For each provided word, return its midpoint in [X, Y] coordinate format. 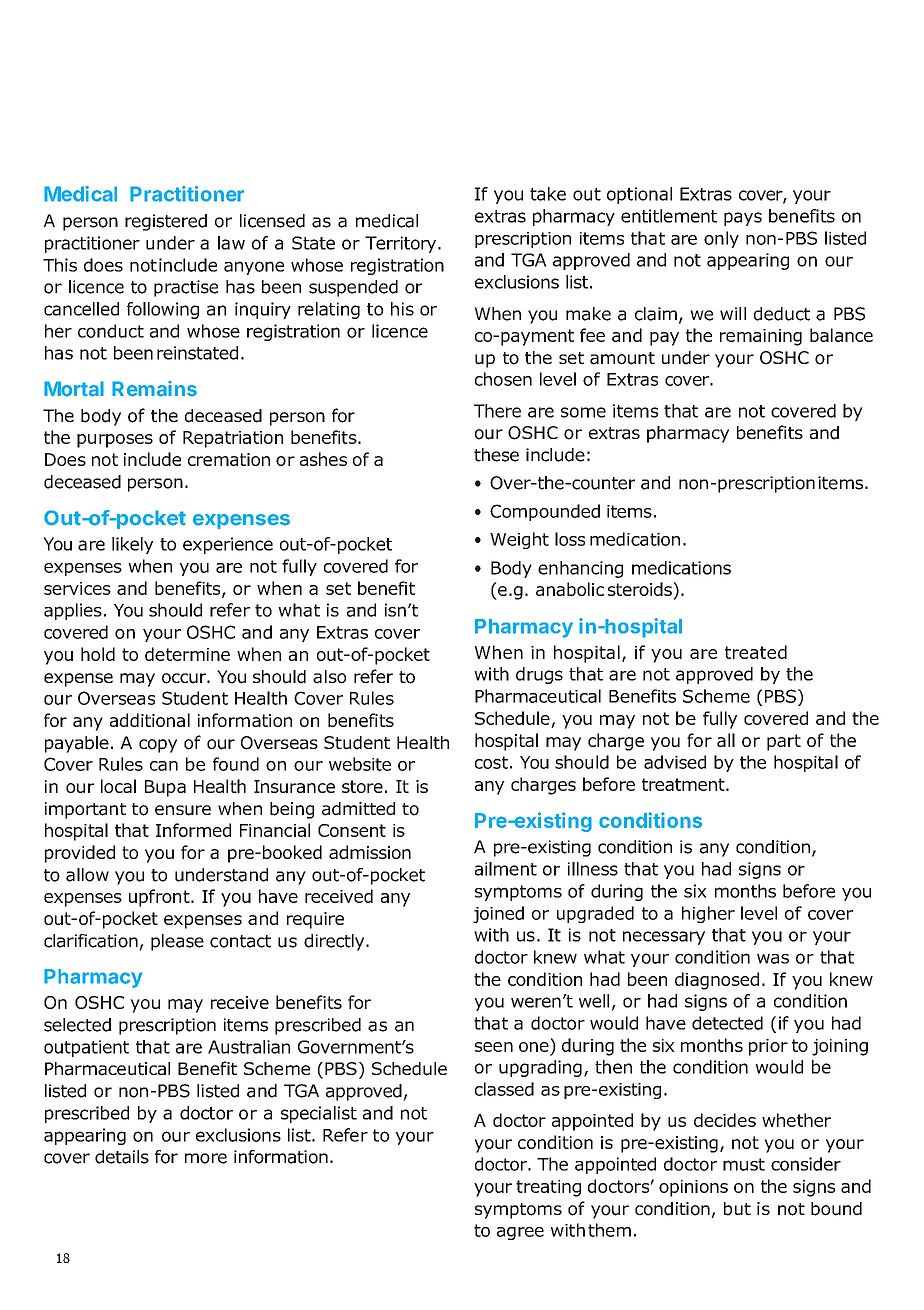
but [737, 1209]
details [122, 1157]
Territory [402, 244]
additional [150, 720]
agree [520, 1233]
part [784, 742]
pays [743, 219]
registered [166, 222]
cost [491, 762]
